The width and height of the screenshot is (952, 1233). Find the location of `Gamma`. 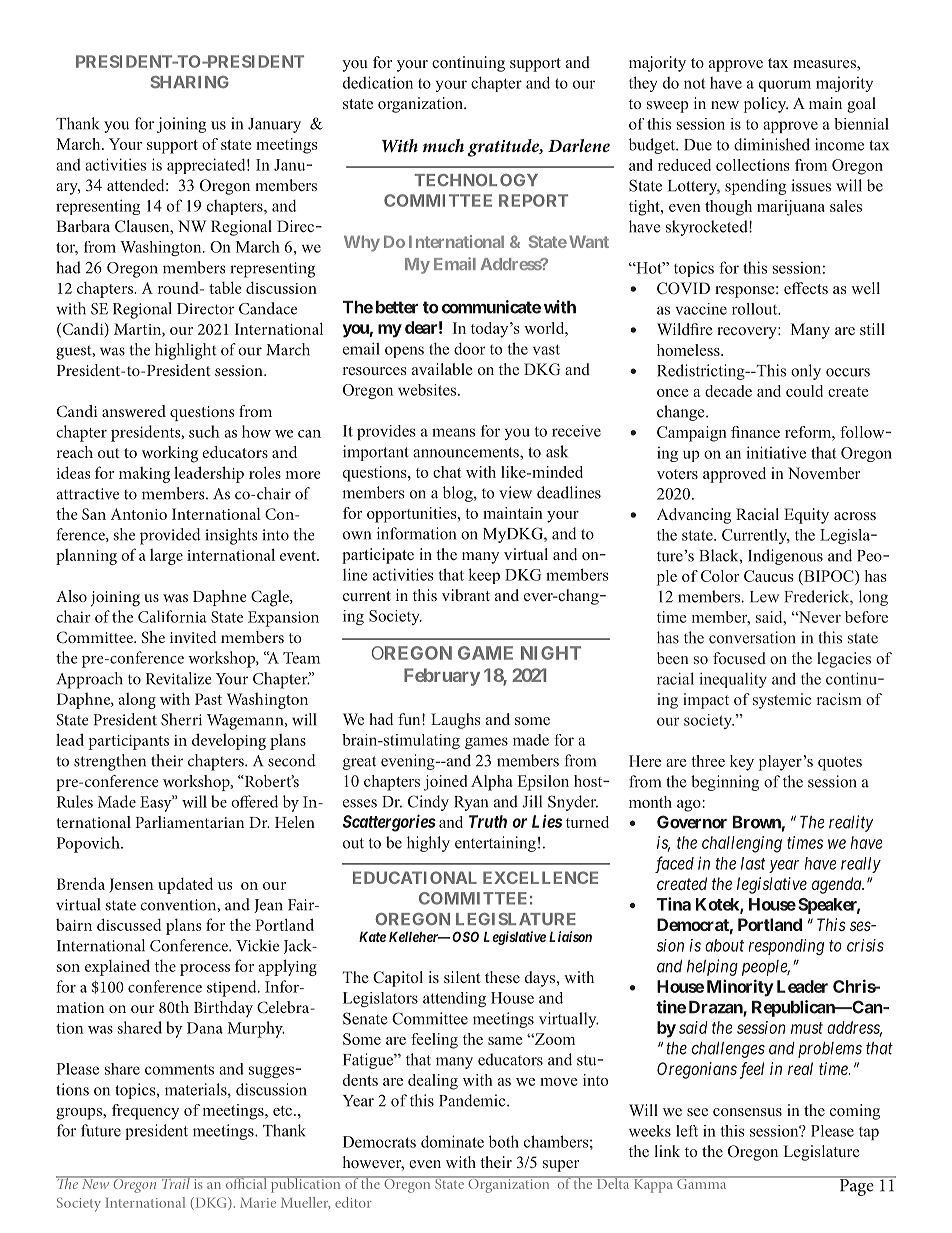

Gamma is located at coordinates (702, 1182).
